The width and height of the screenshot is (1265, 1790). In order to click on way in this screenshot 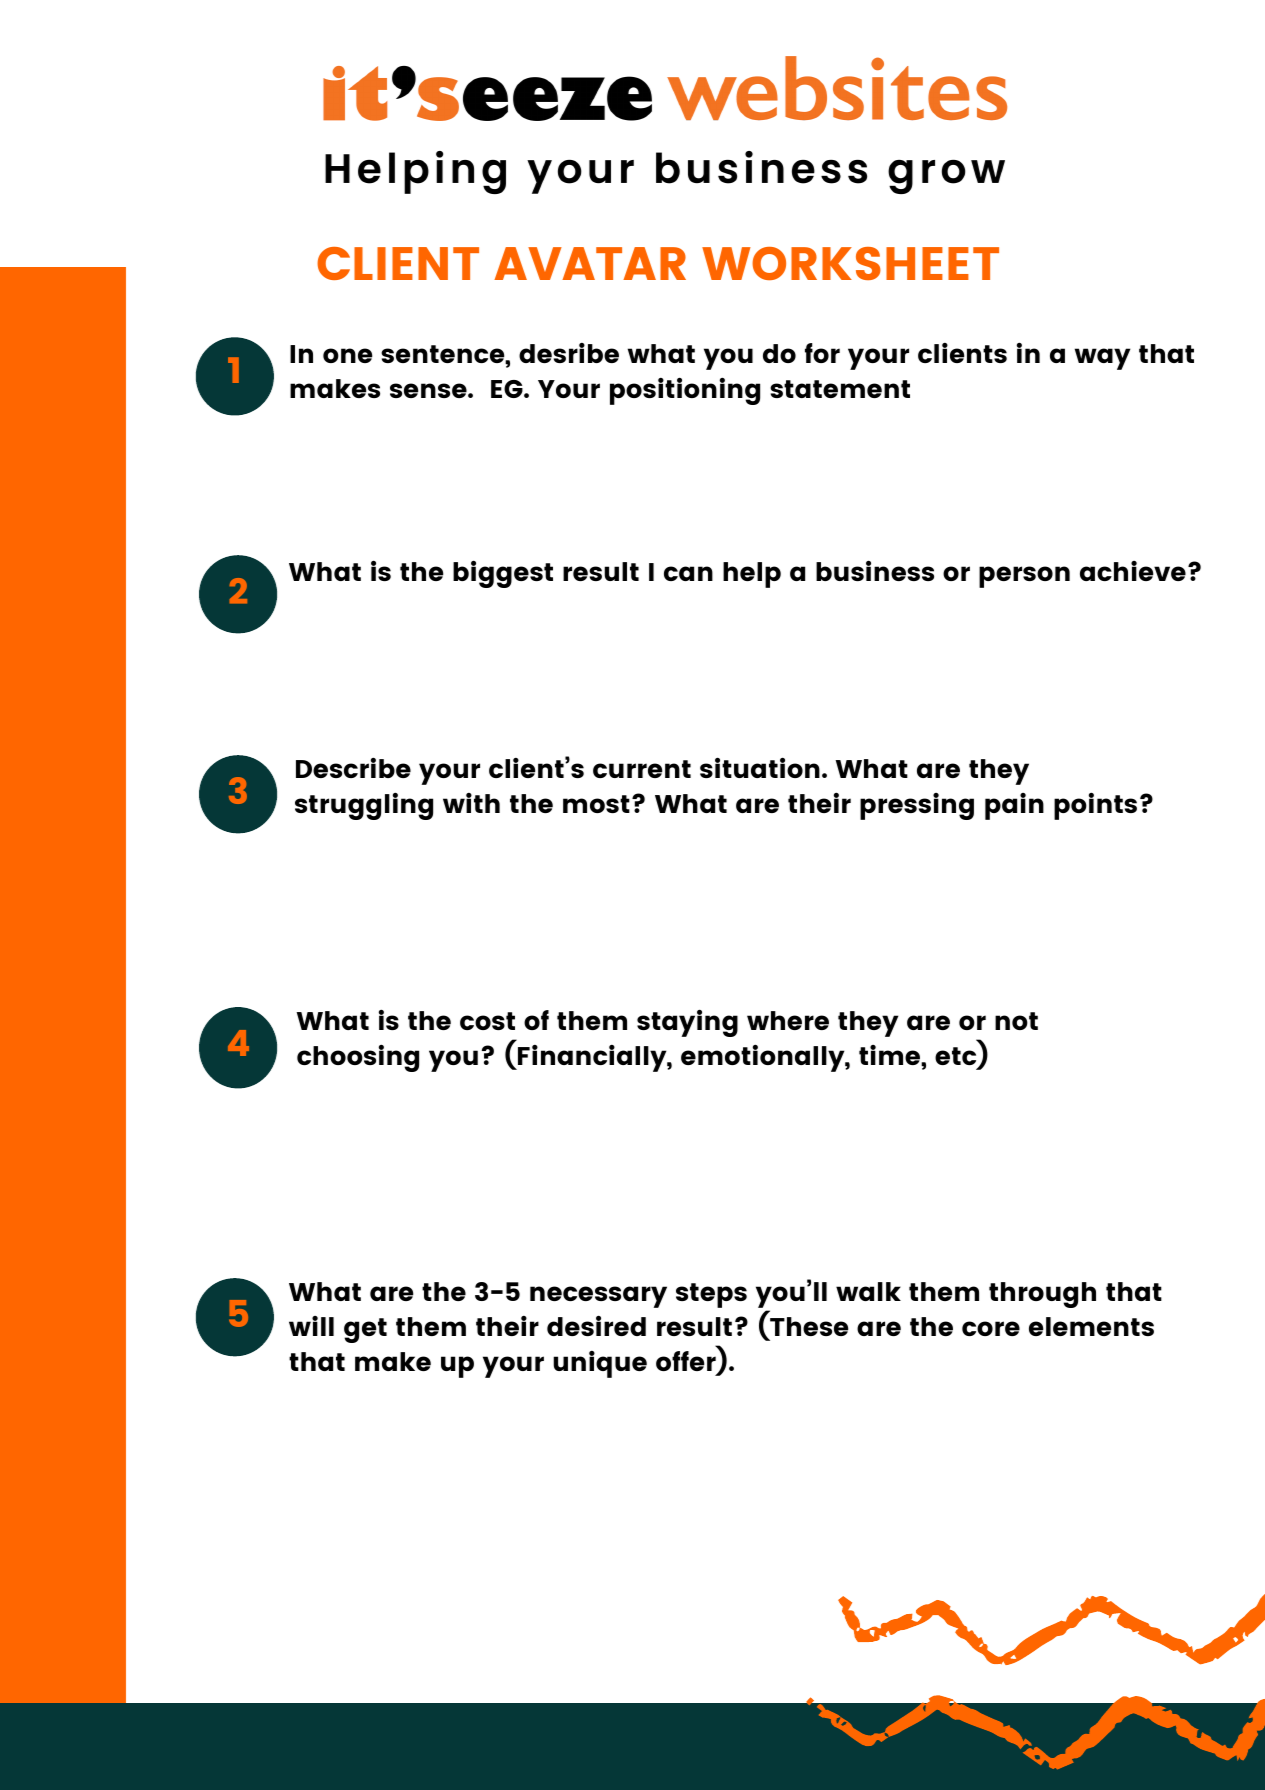, I will do `click(1102, 359)`.
